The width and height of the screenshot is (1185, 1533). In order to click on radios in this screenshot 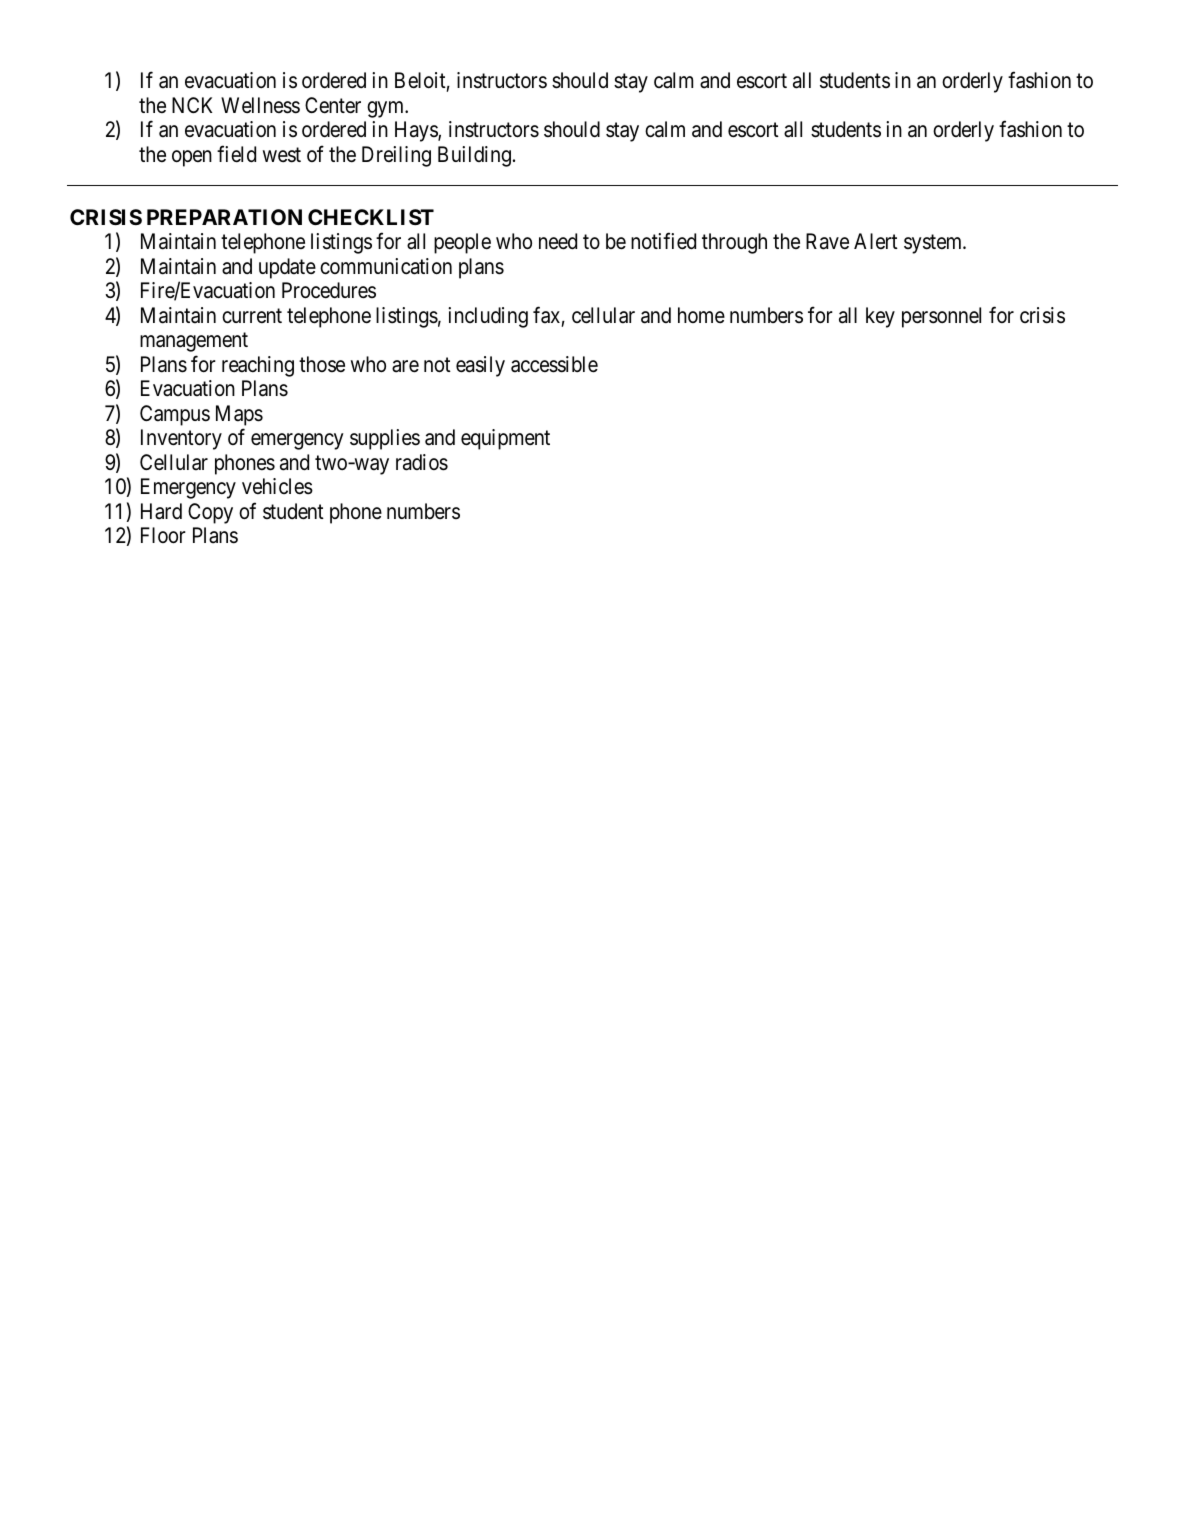, I will do `click(422, 462)`.
